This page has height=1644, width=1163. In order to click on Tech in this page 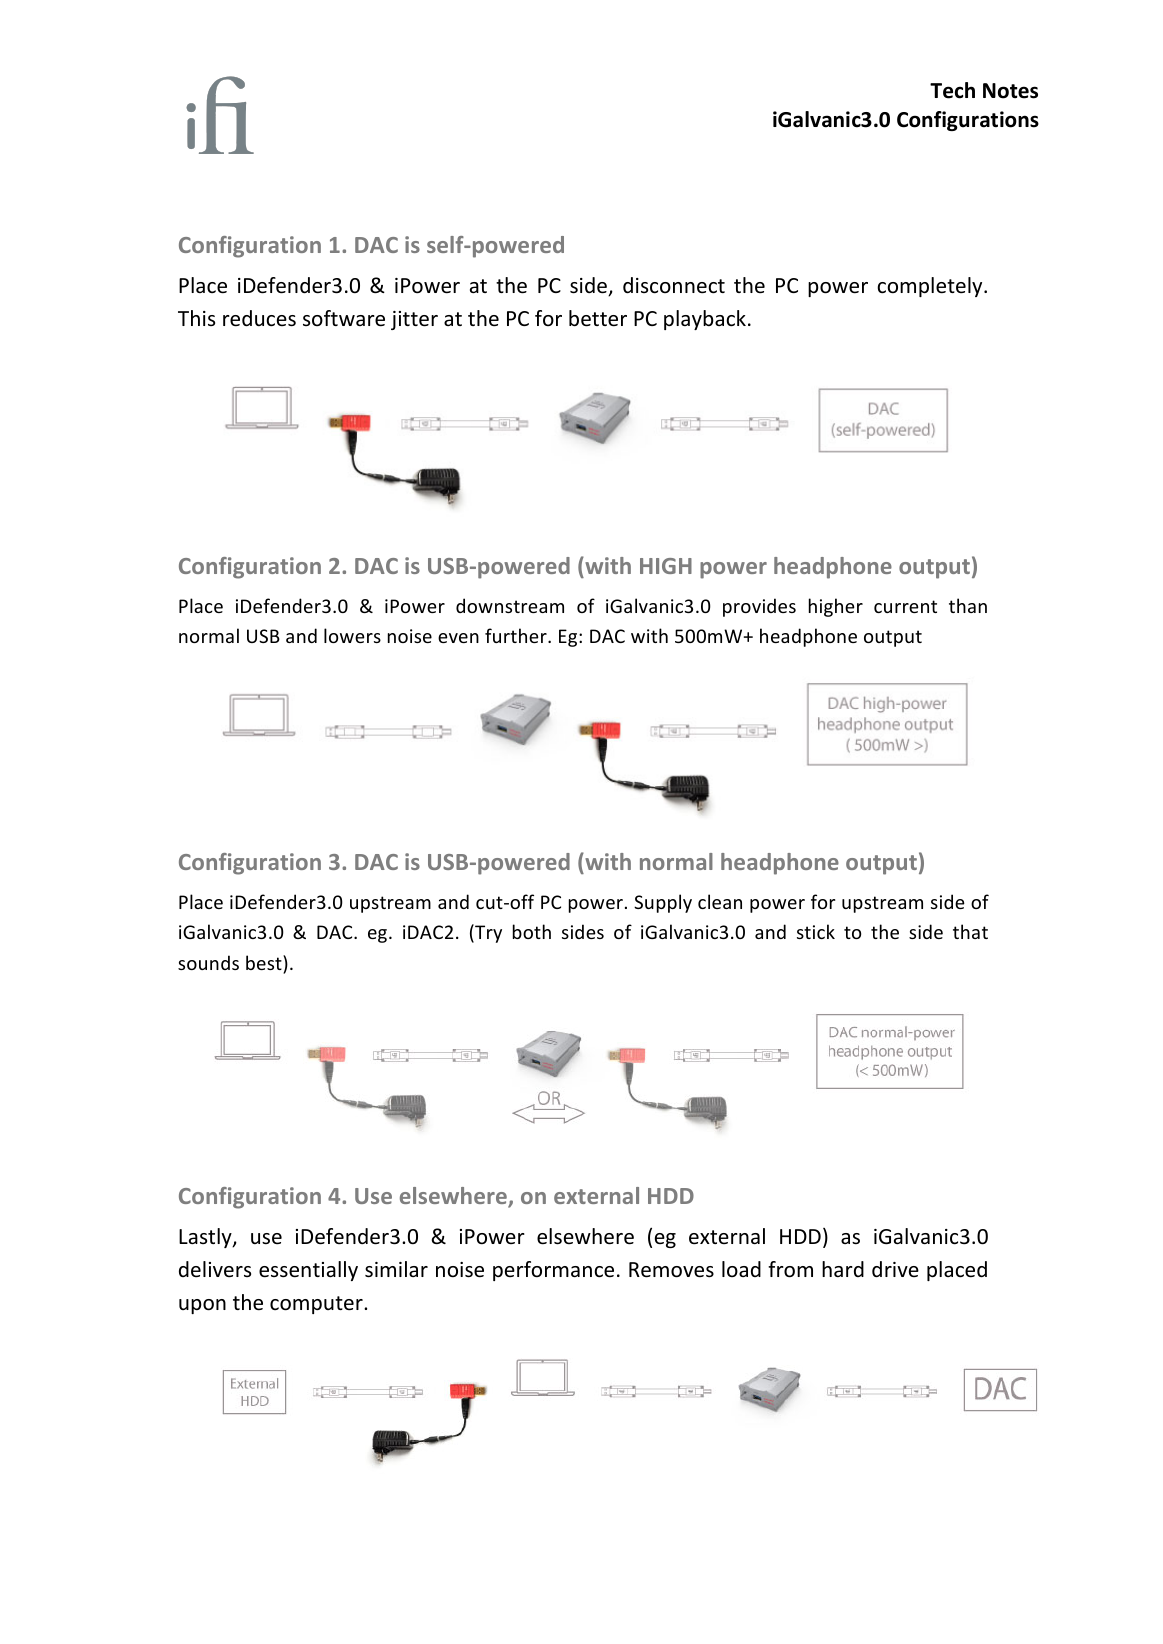, I will do `click(952, 90)`.
